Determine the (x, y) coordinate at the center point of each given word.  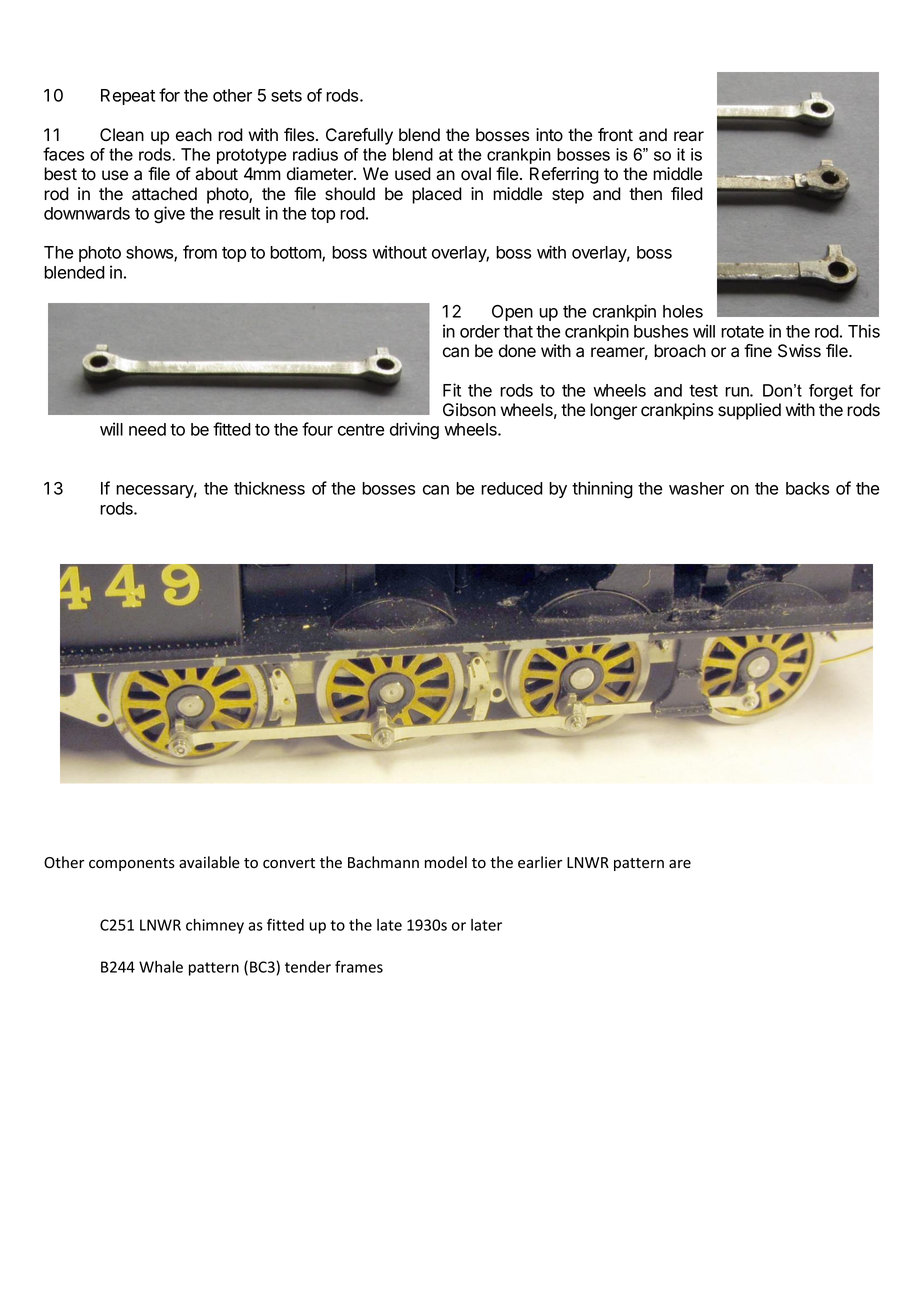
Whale (161, 967)
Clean (122, 135)
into (549, 135)
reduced (512, 488)
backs (807, 488)
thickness (269, 488)
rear (689, 136)
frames (359, 966)
